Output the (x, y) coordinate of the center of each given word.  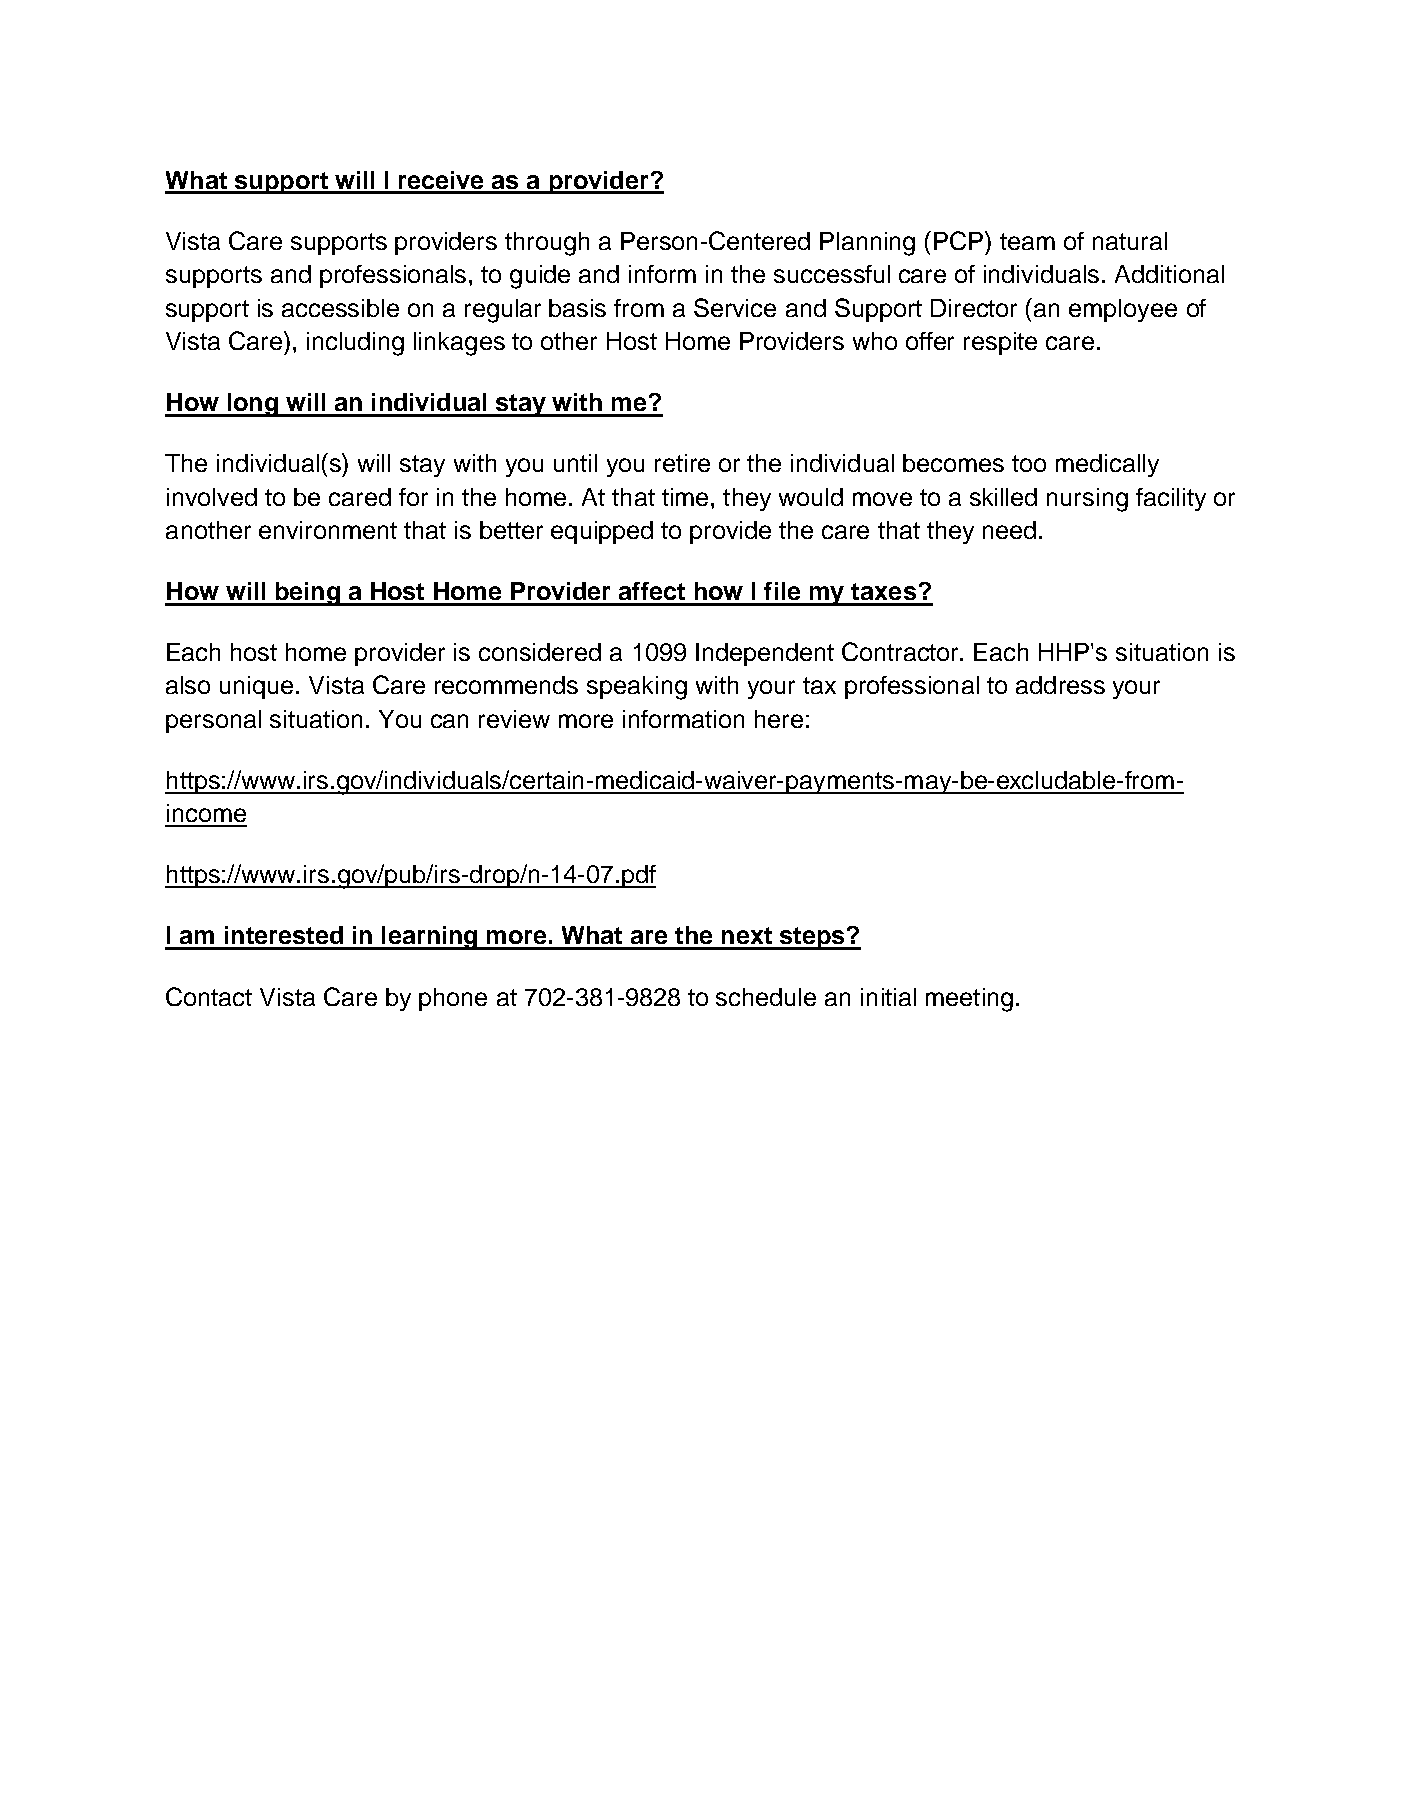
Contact (209, 996)
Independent (765, 654)
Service (735, 307)
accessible (340, 308)
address (1060, 685)
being (307, 594)
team (1027, 241)
